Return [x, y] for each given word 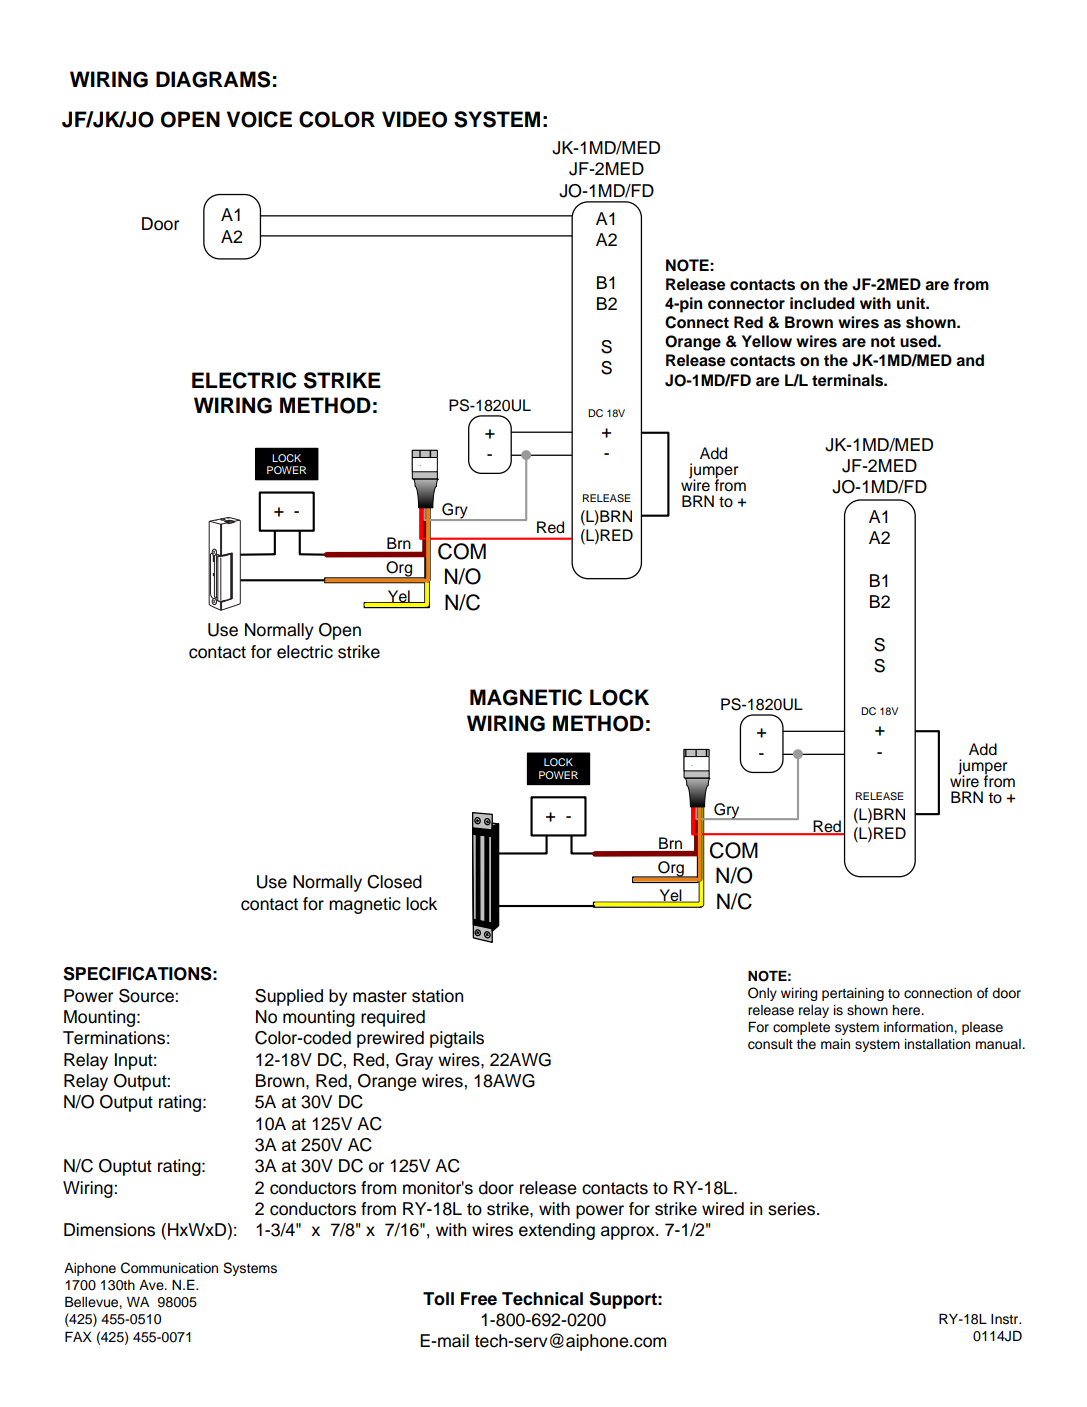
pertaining [853, 994]
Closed [394, 882]
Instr [1006, 1319]
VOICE [259, 119]
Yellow [767, 341]
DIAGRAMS [213, 79]
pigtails [457, 1039]
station [437, 996]
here [907, 1010]
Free [479, 1299]
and [970, 360]
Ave [152, 1285]
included [822, 303]
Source [147, 996]
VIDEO [414, 119]
